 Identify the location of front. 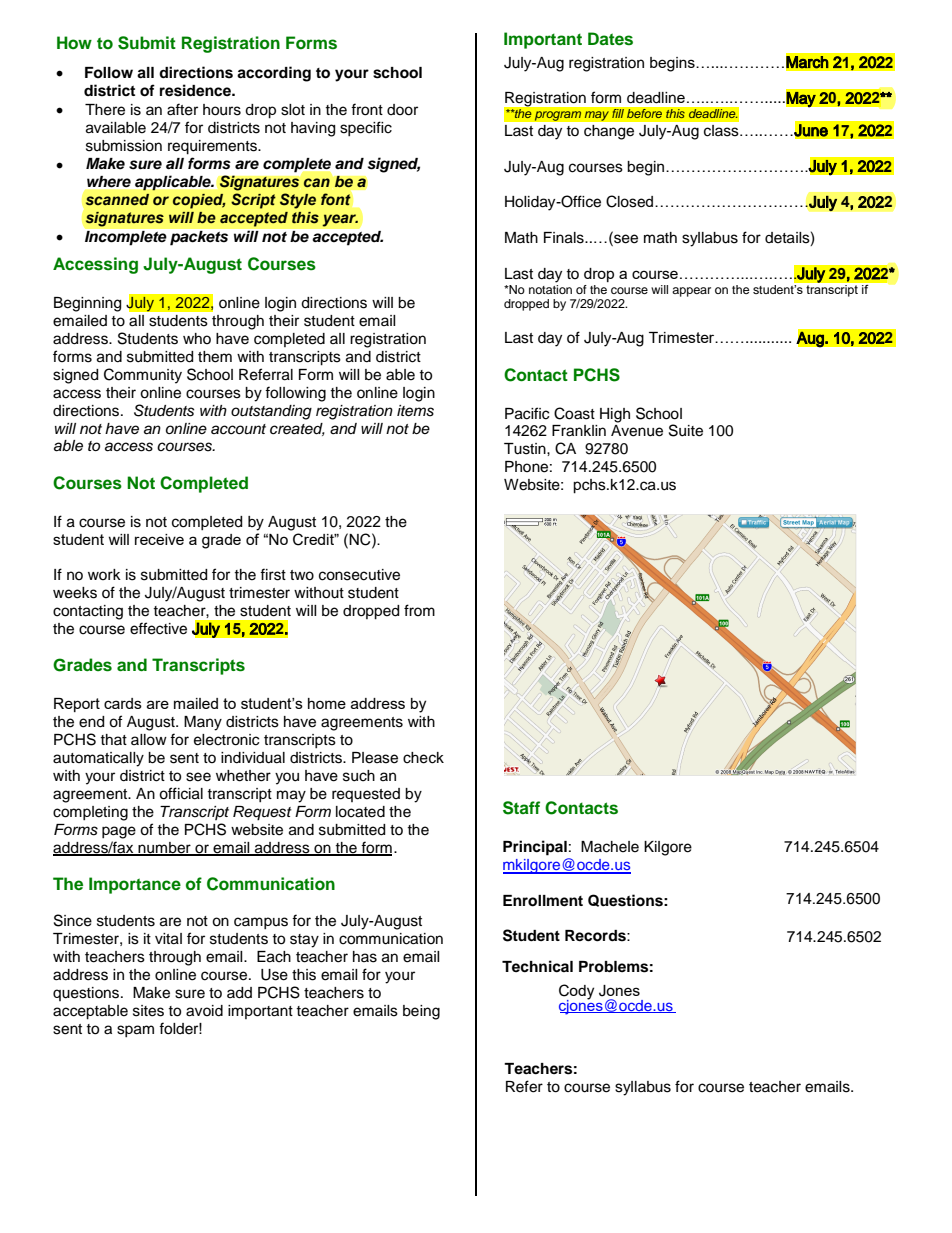
(367, 109).
